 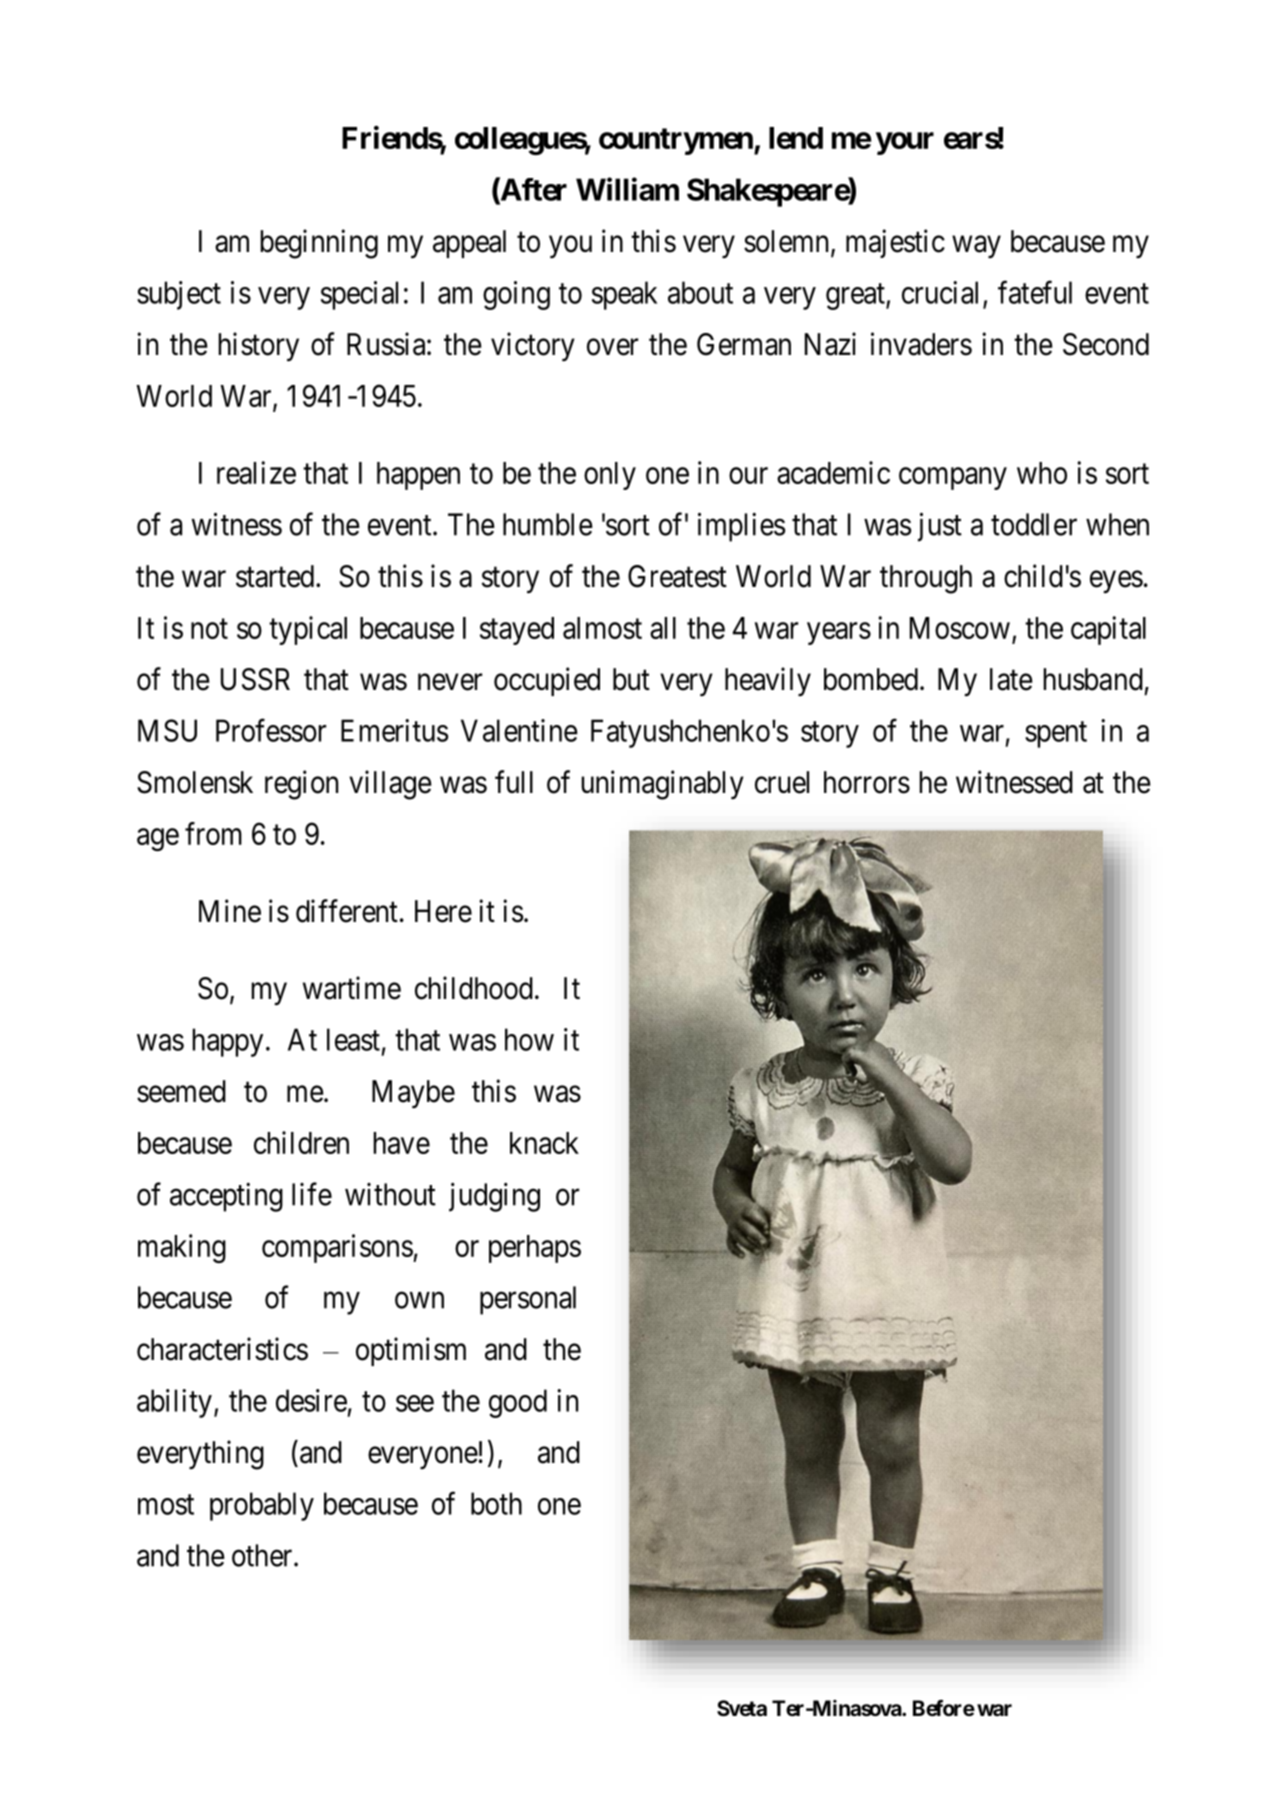 I want to click on spent, so click(x=1056, y=735).
